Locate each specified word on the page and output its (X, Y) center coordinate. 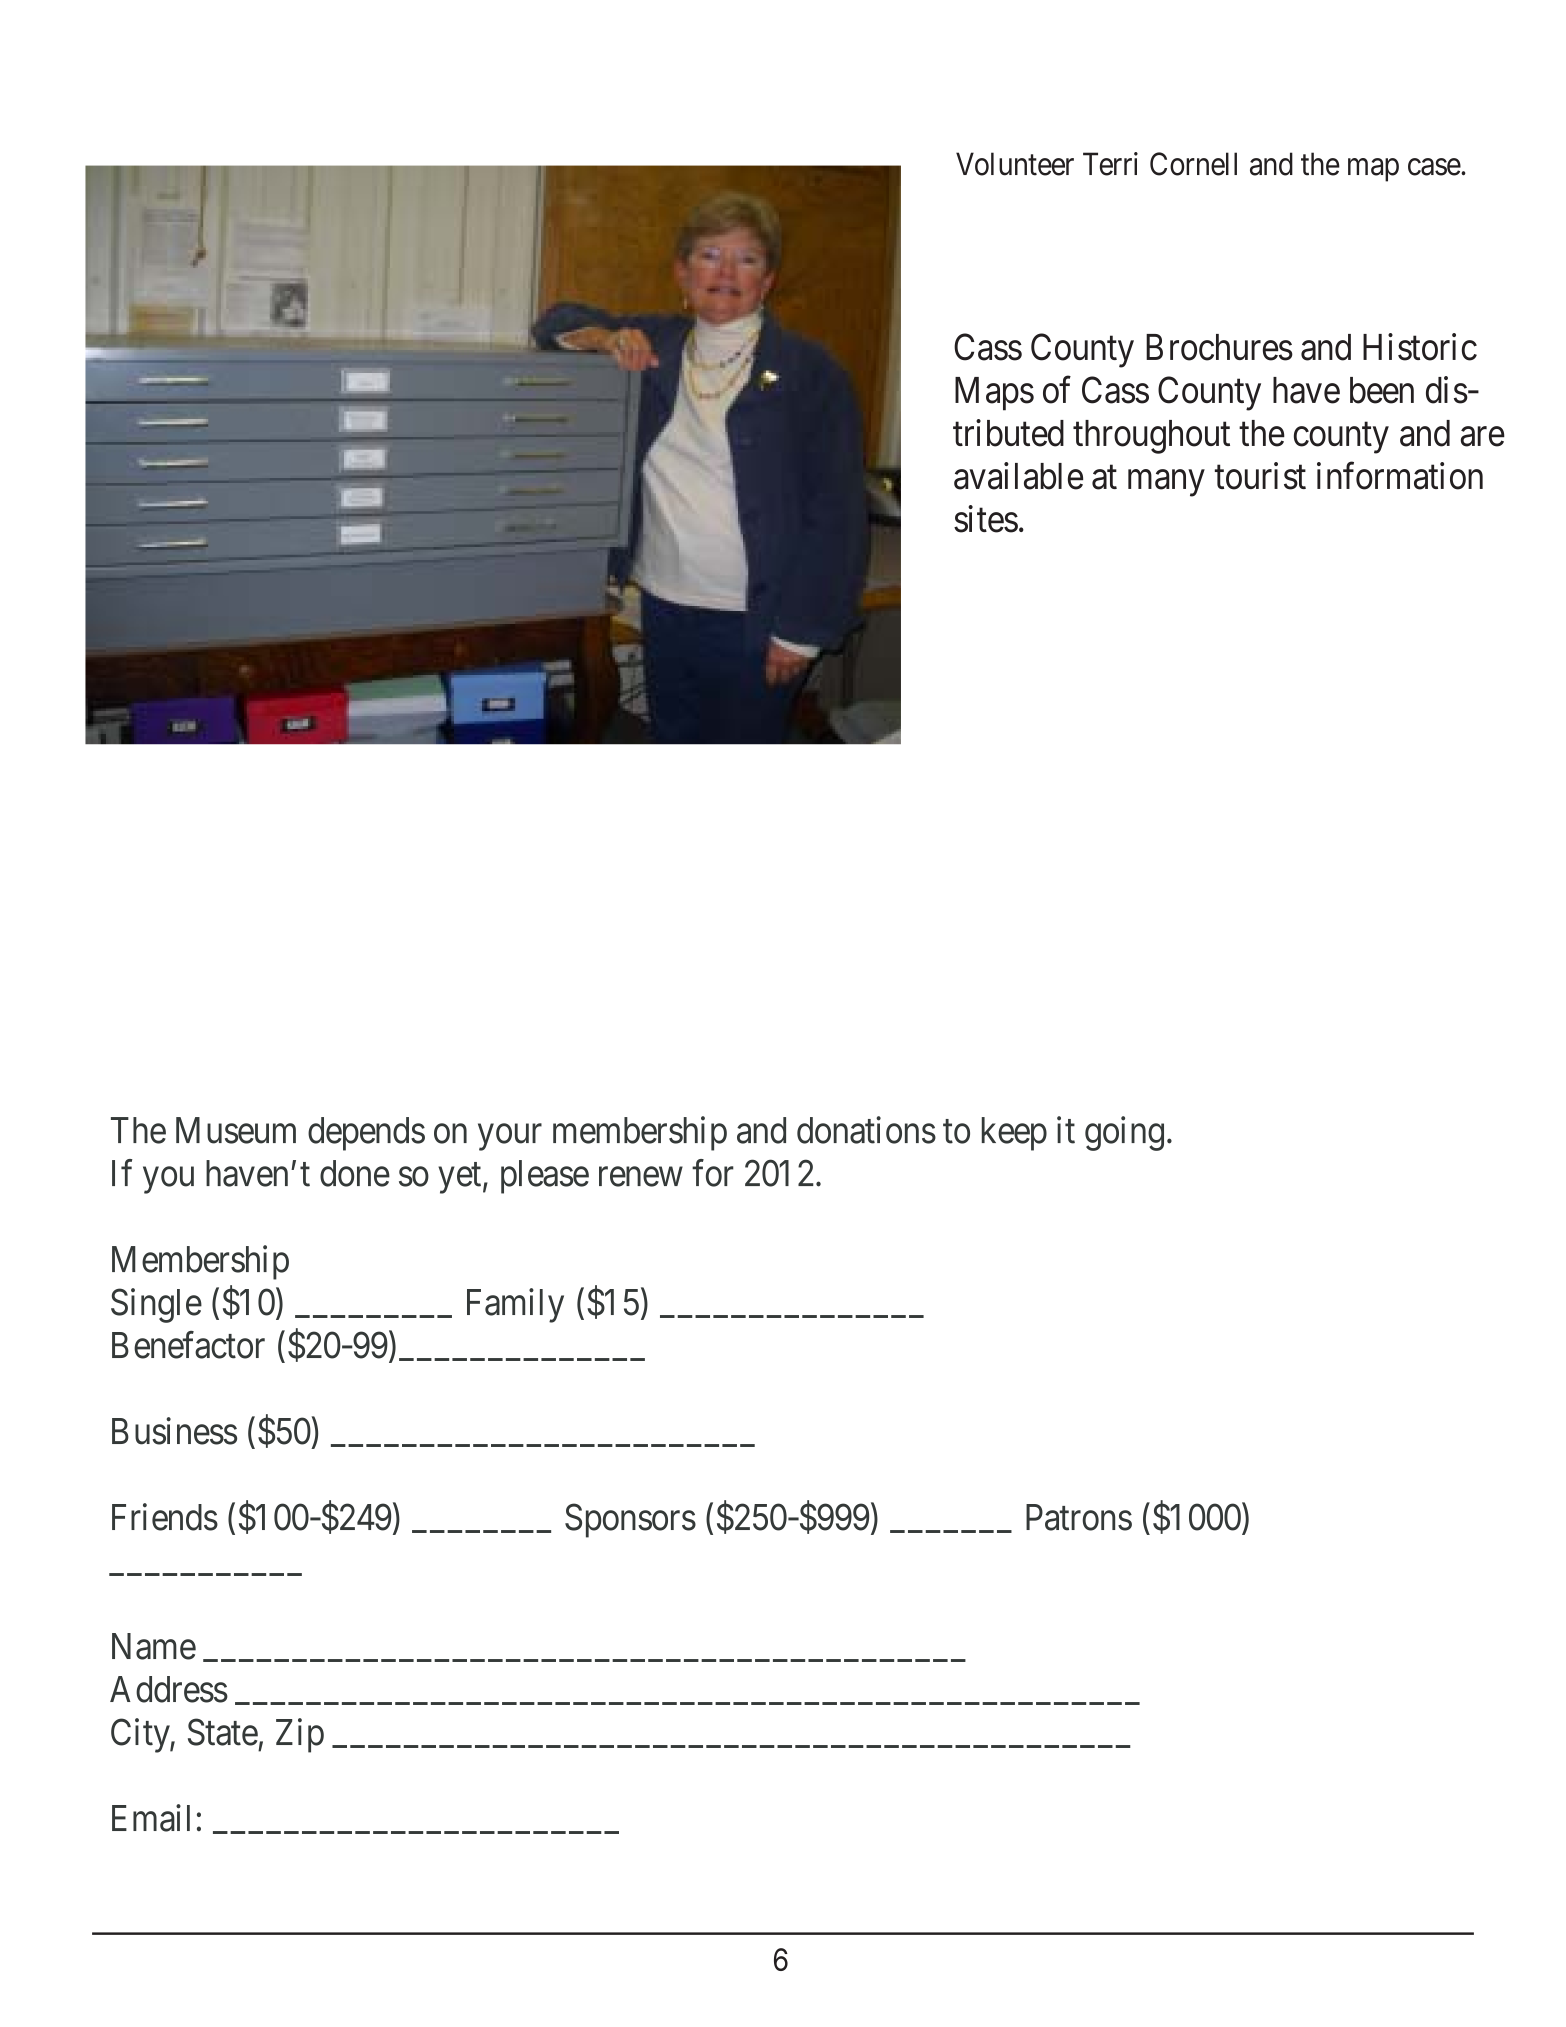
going (1124, 1133)
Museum (236, 1130)
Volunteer (1015, 164)
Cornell (1193, 164)
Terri (1110, 164)
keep (1014, 1134)
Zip (300, 1735)
